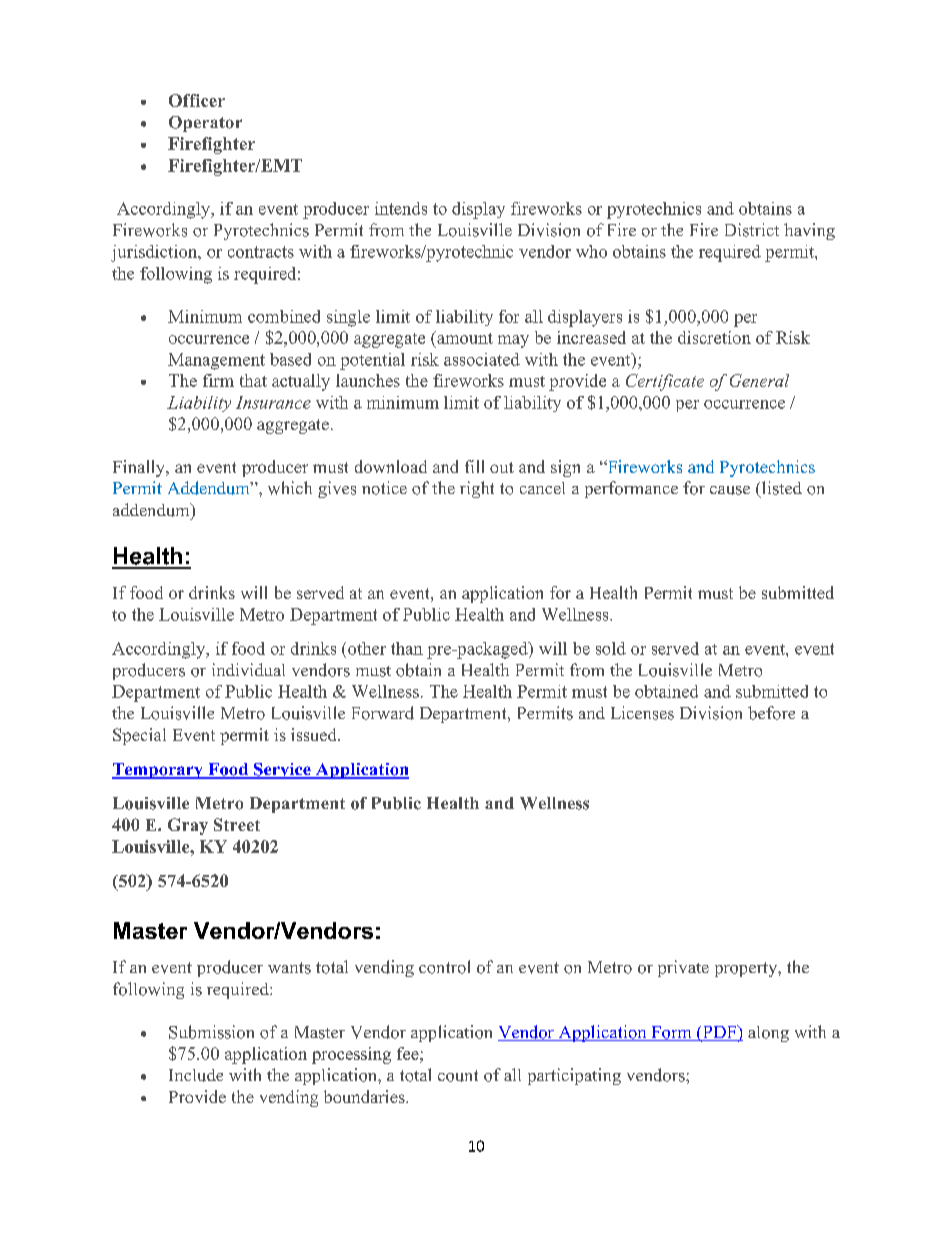 This screenshot has height=1233, width=952. I want to click on Include, so click(196, 1075).
